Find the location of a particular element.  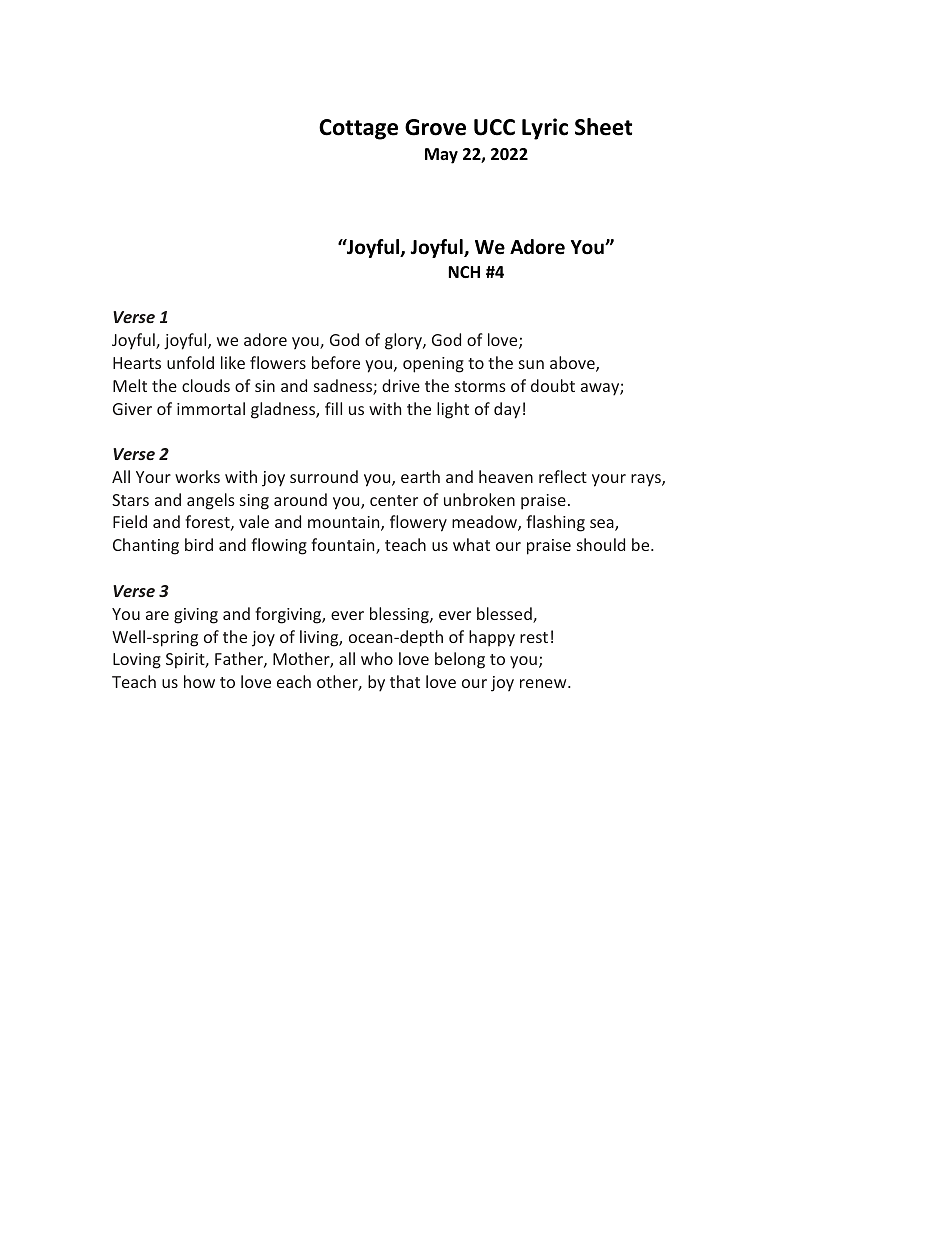

Grove is located at coordinates (435, 127).
